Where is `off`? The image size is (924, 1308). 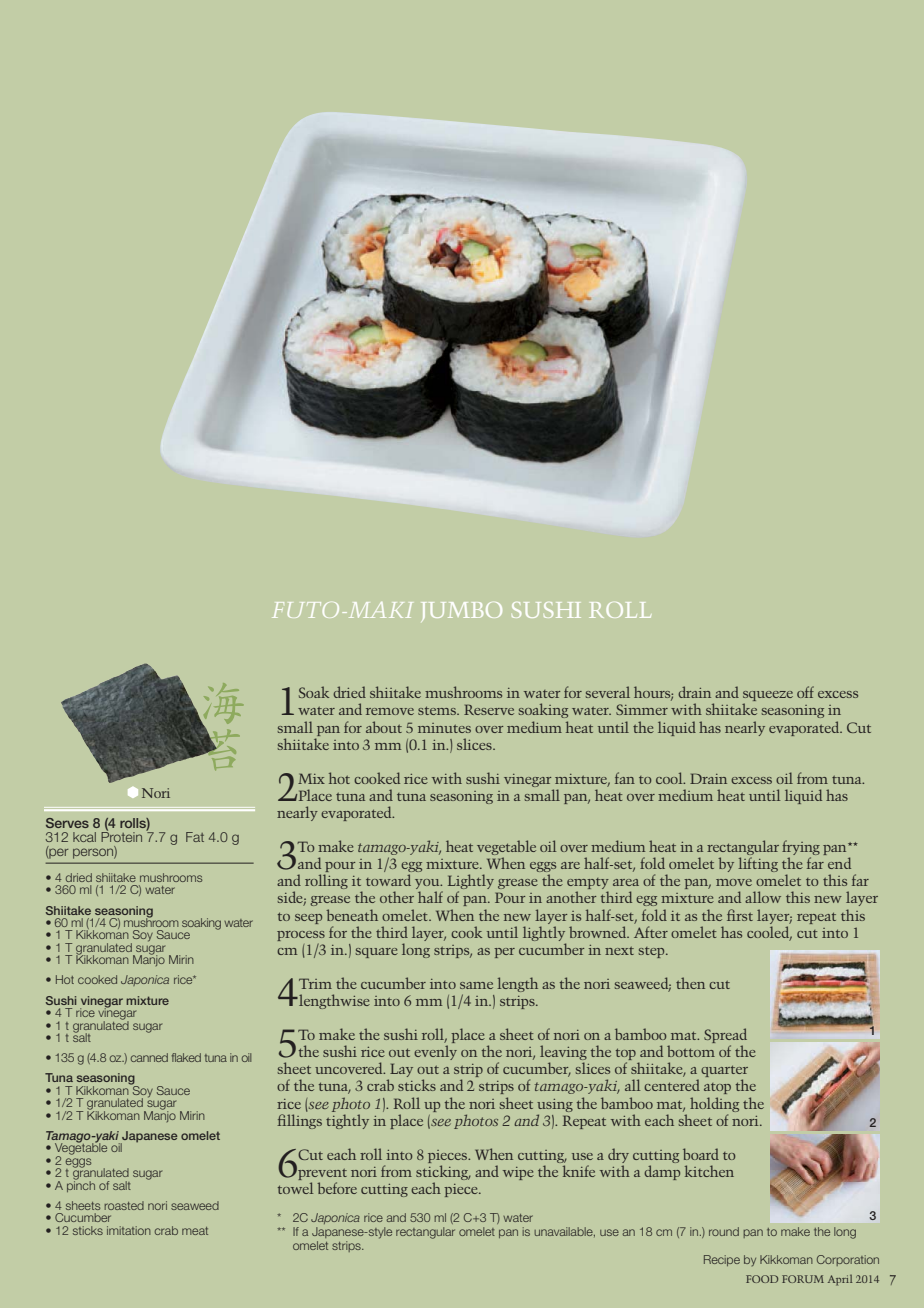 off is located at coordinates (805, 692).
